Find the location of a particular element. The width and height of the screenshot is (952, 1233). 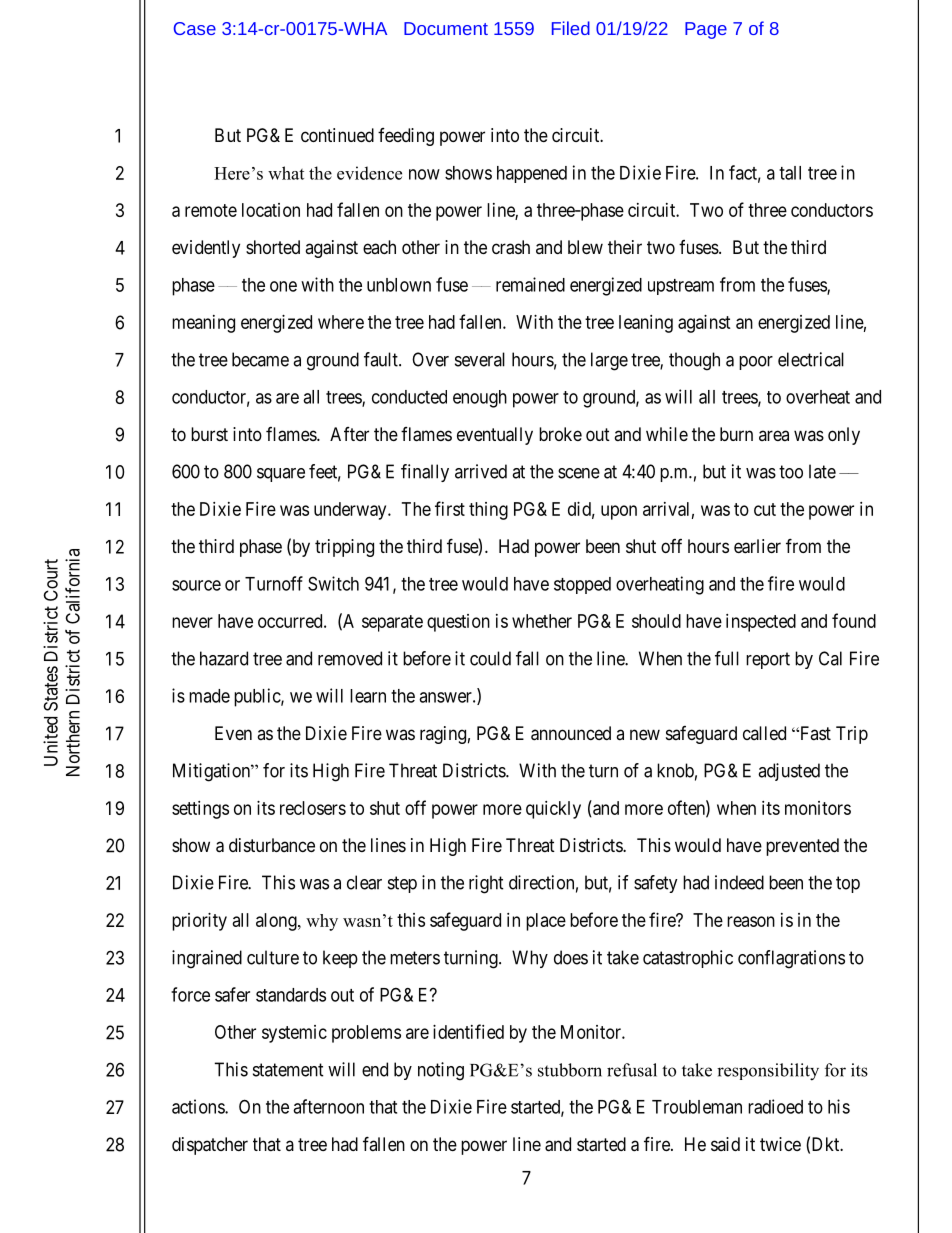

stubborn is located at coordinates (570, 1070).
